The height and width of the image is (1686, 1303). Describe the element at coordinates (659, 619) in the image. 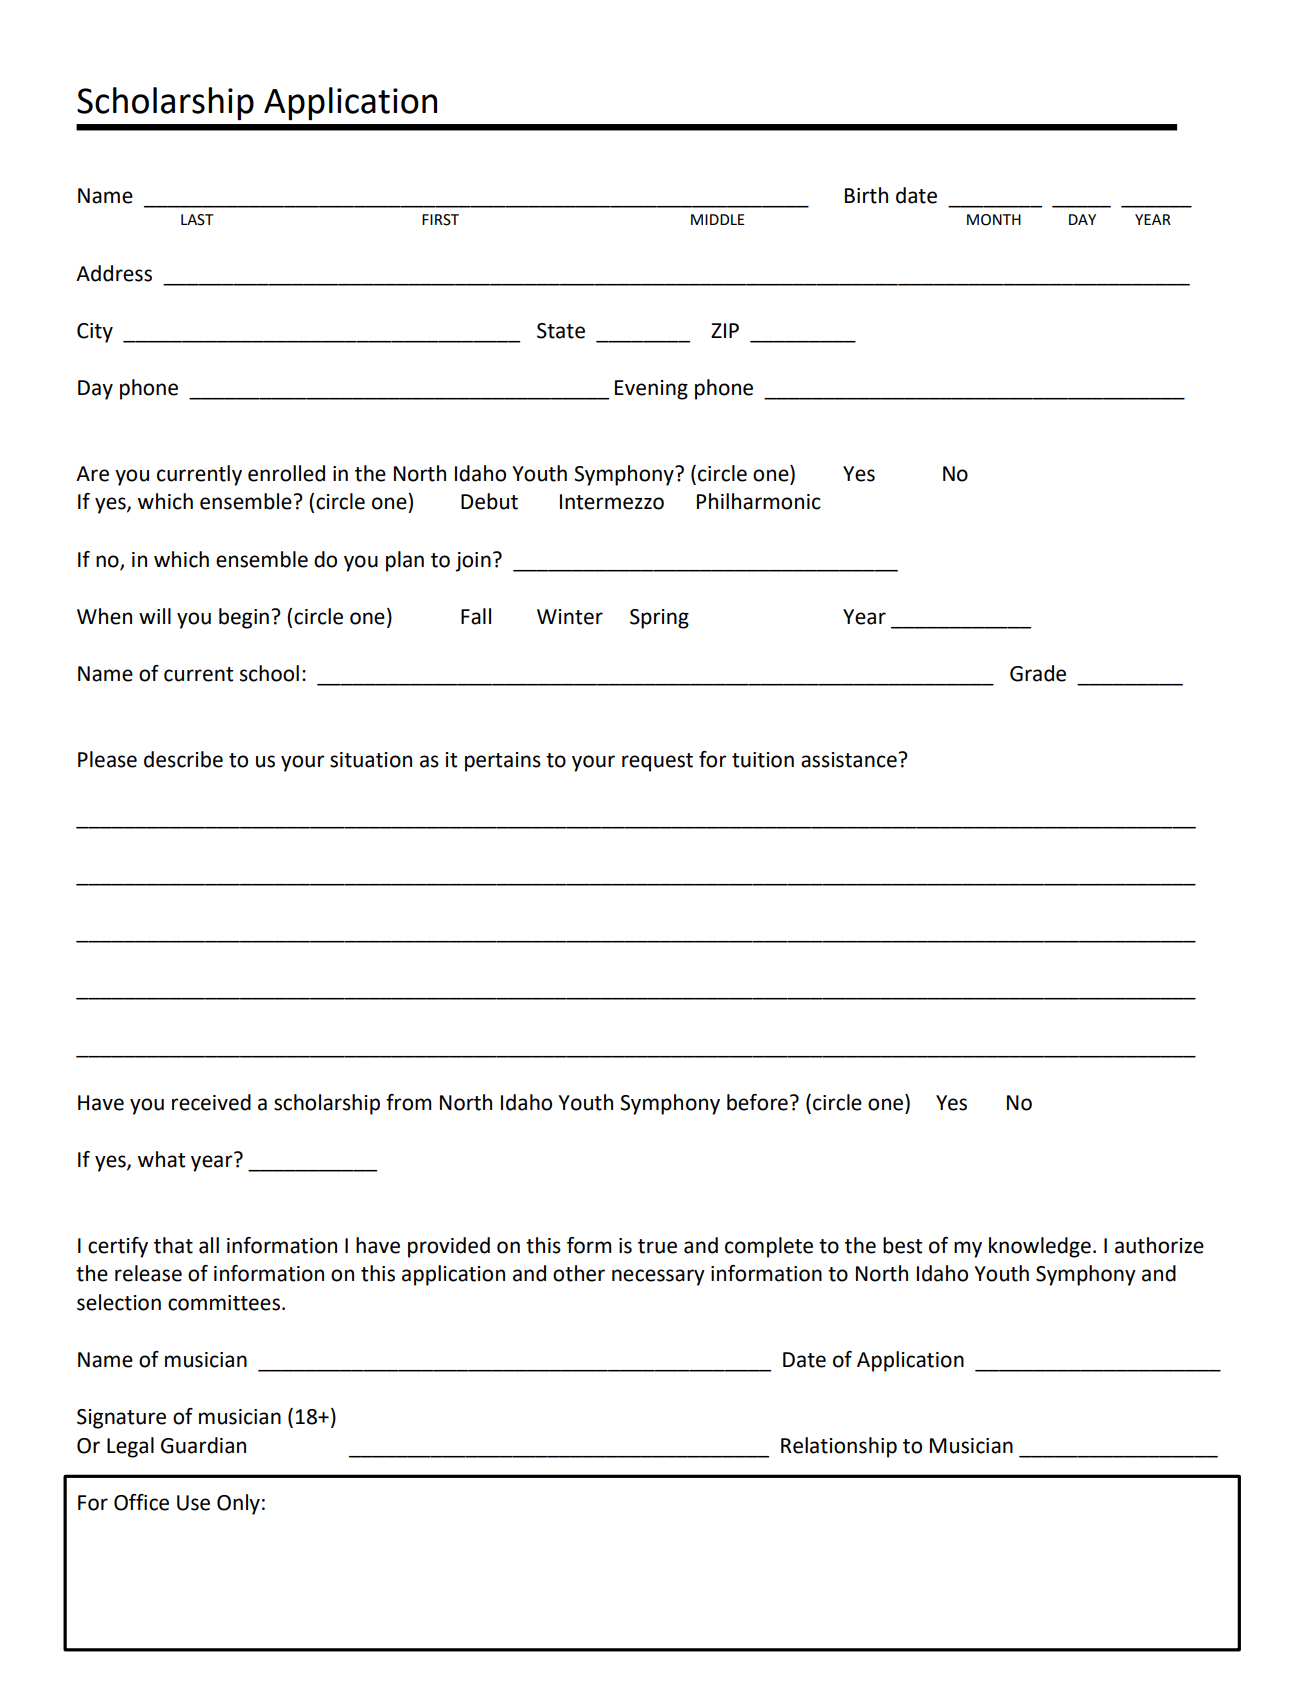

I see `Spring` at that location.
